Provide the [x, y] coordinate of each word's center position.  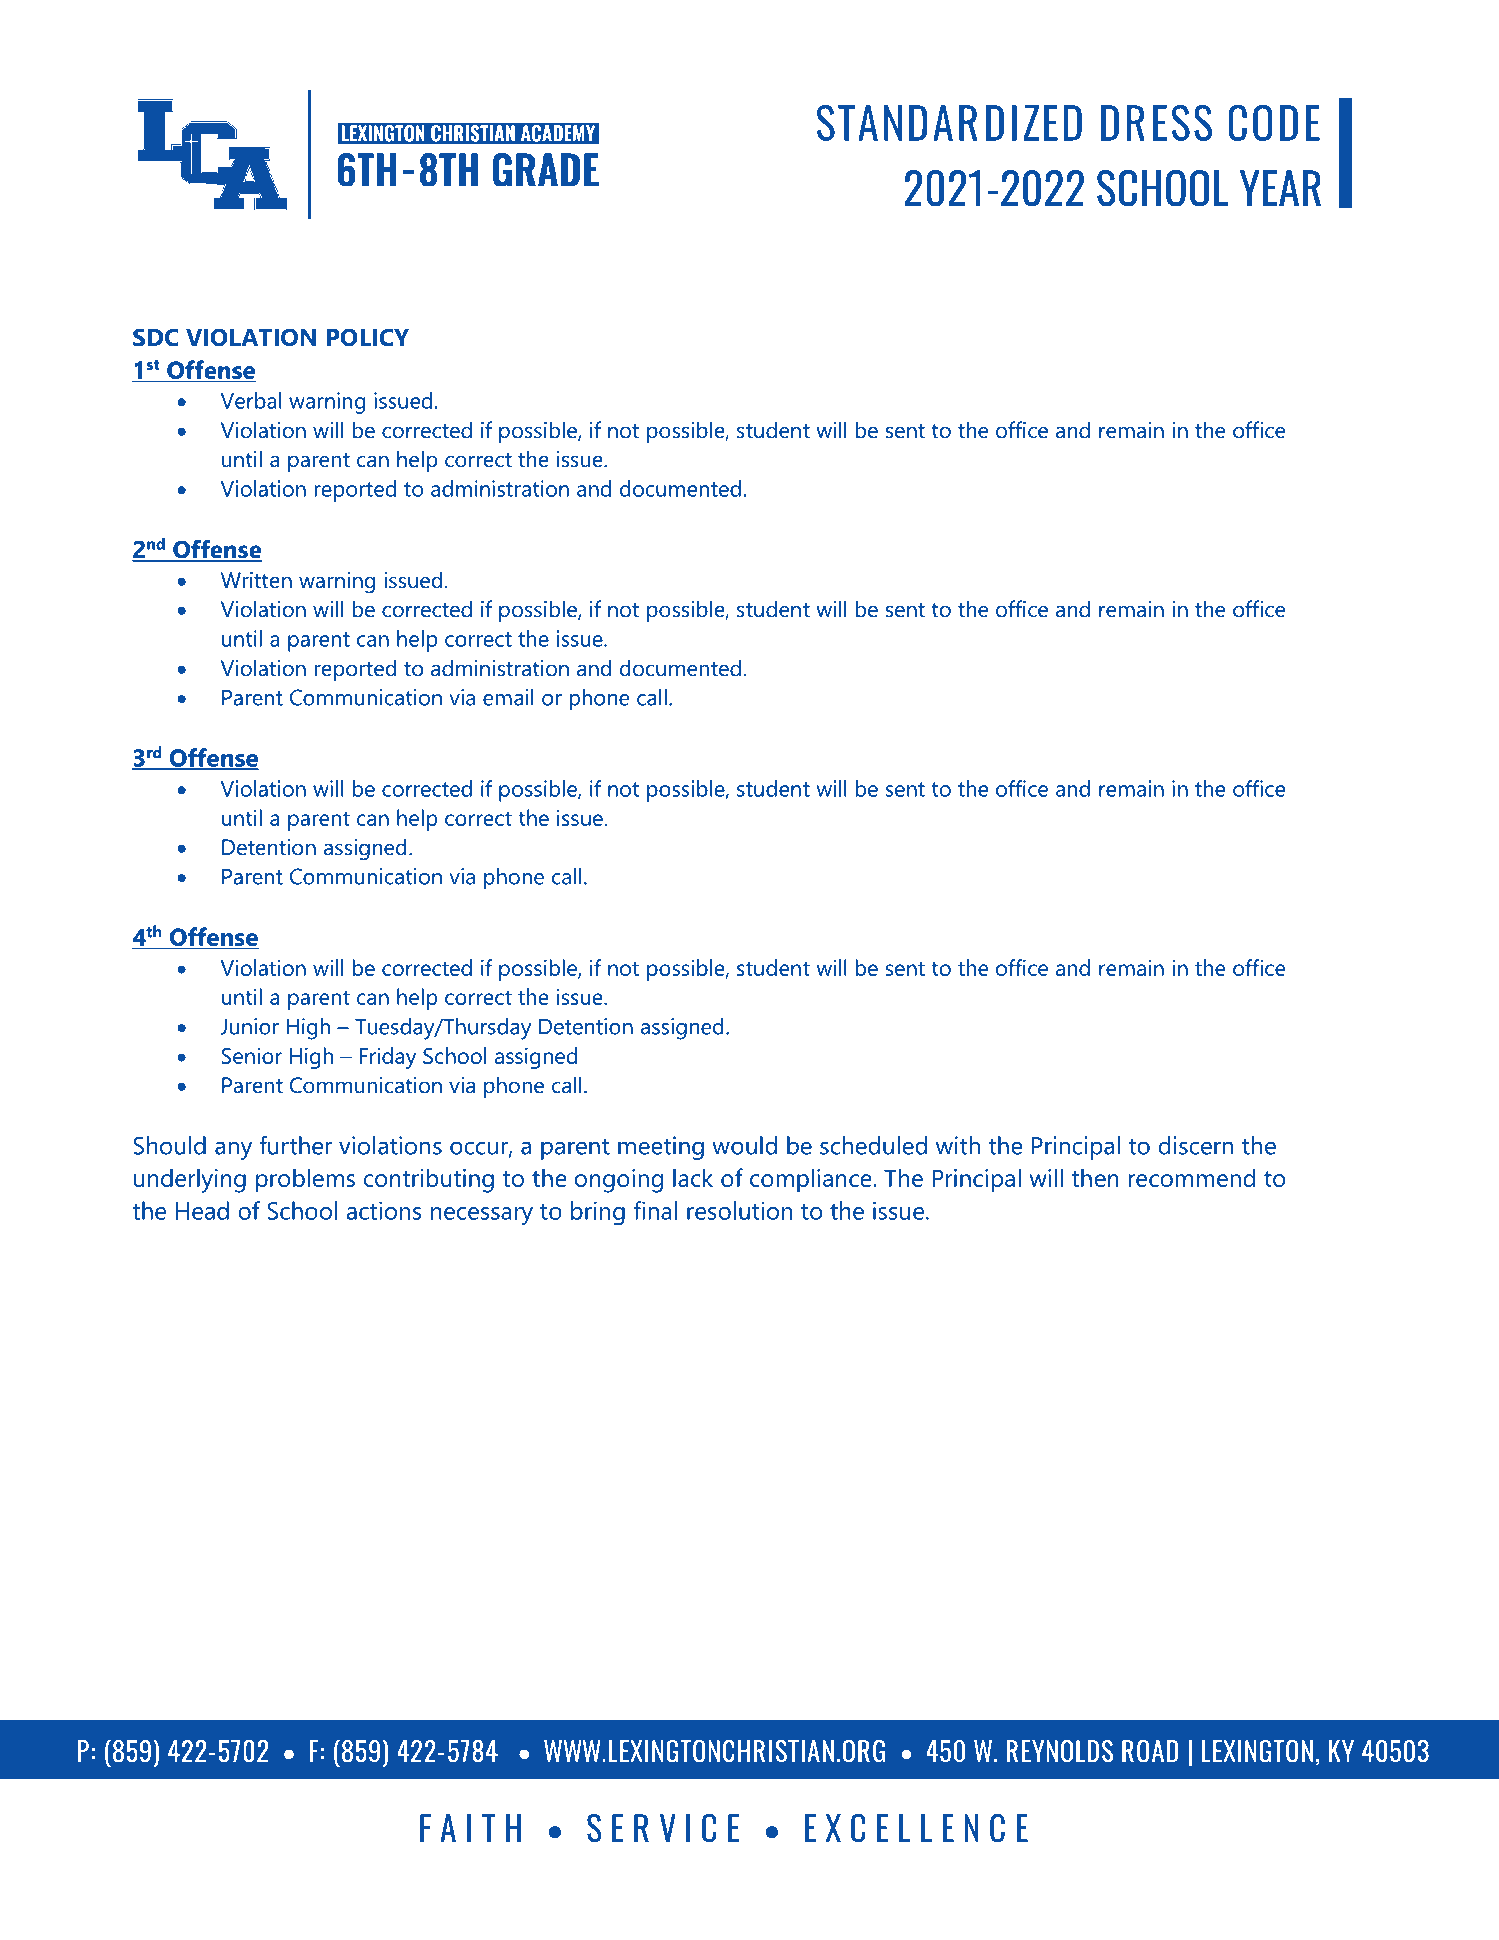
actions [384, 1210]
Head [202, 1210]
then [1095, 1177]
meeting [661, 1148]
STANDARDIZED [949, 123]
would [744, 1145]
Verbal [251, 400]
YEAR [1280, 188]
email [508, 697]
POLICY [368, 337]
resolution [739, 1210]
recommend [1191, 1177]
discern [1196, 1145]
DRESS [1156, 123]
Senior [251, 1055]
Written [256, 580]
